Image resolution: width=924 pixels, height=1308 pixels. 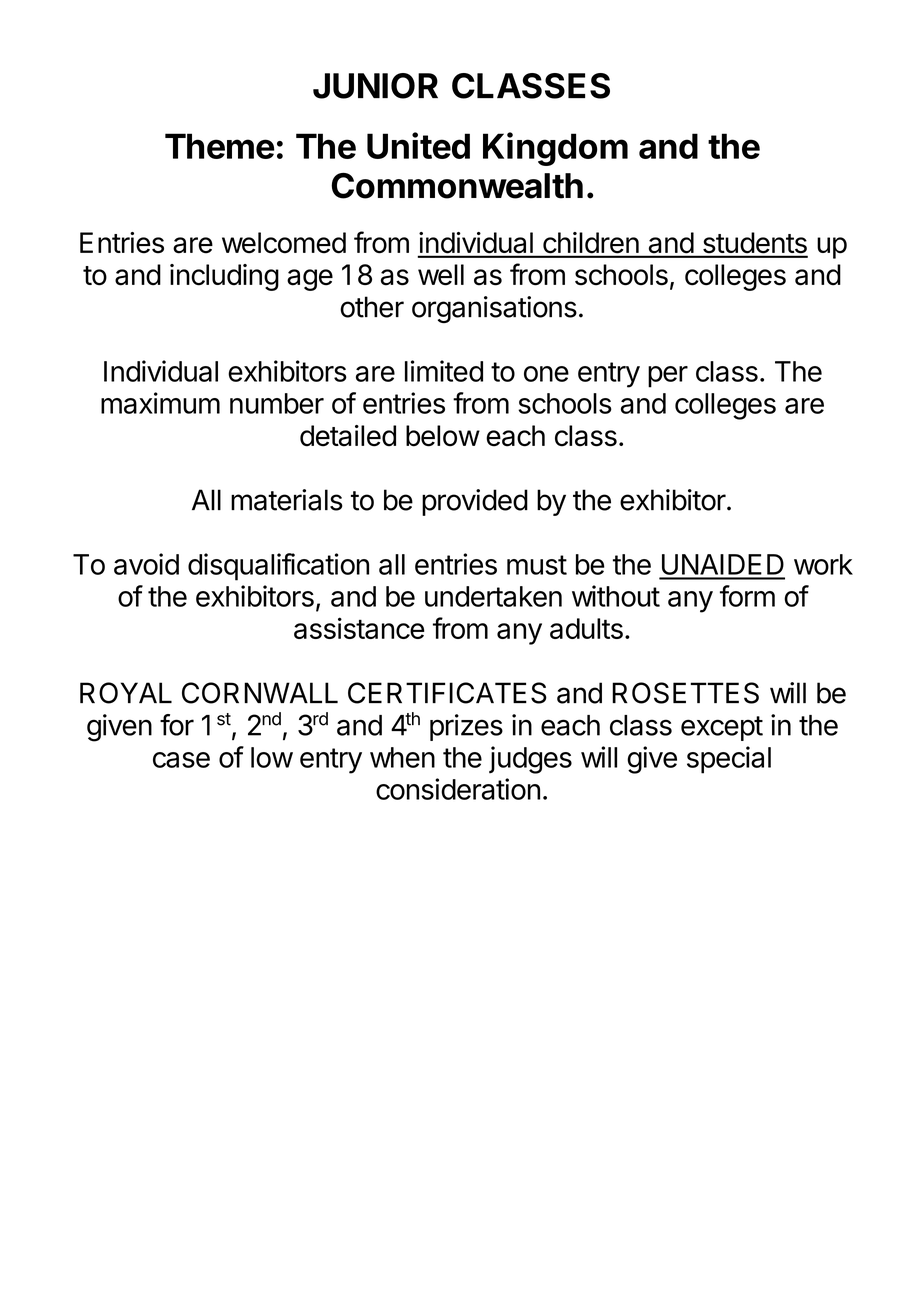 I want to click on special, so click(x=729, y=760).
